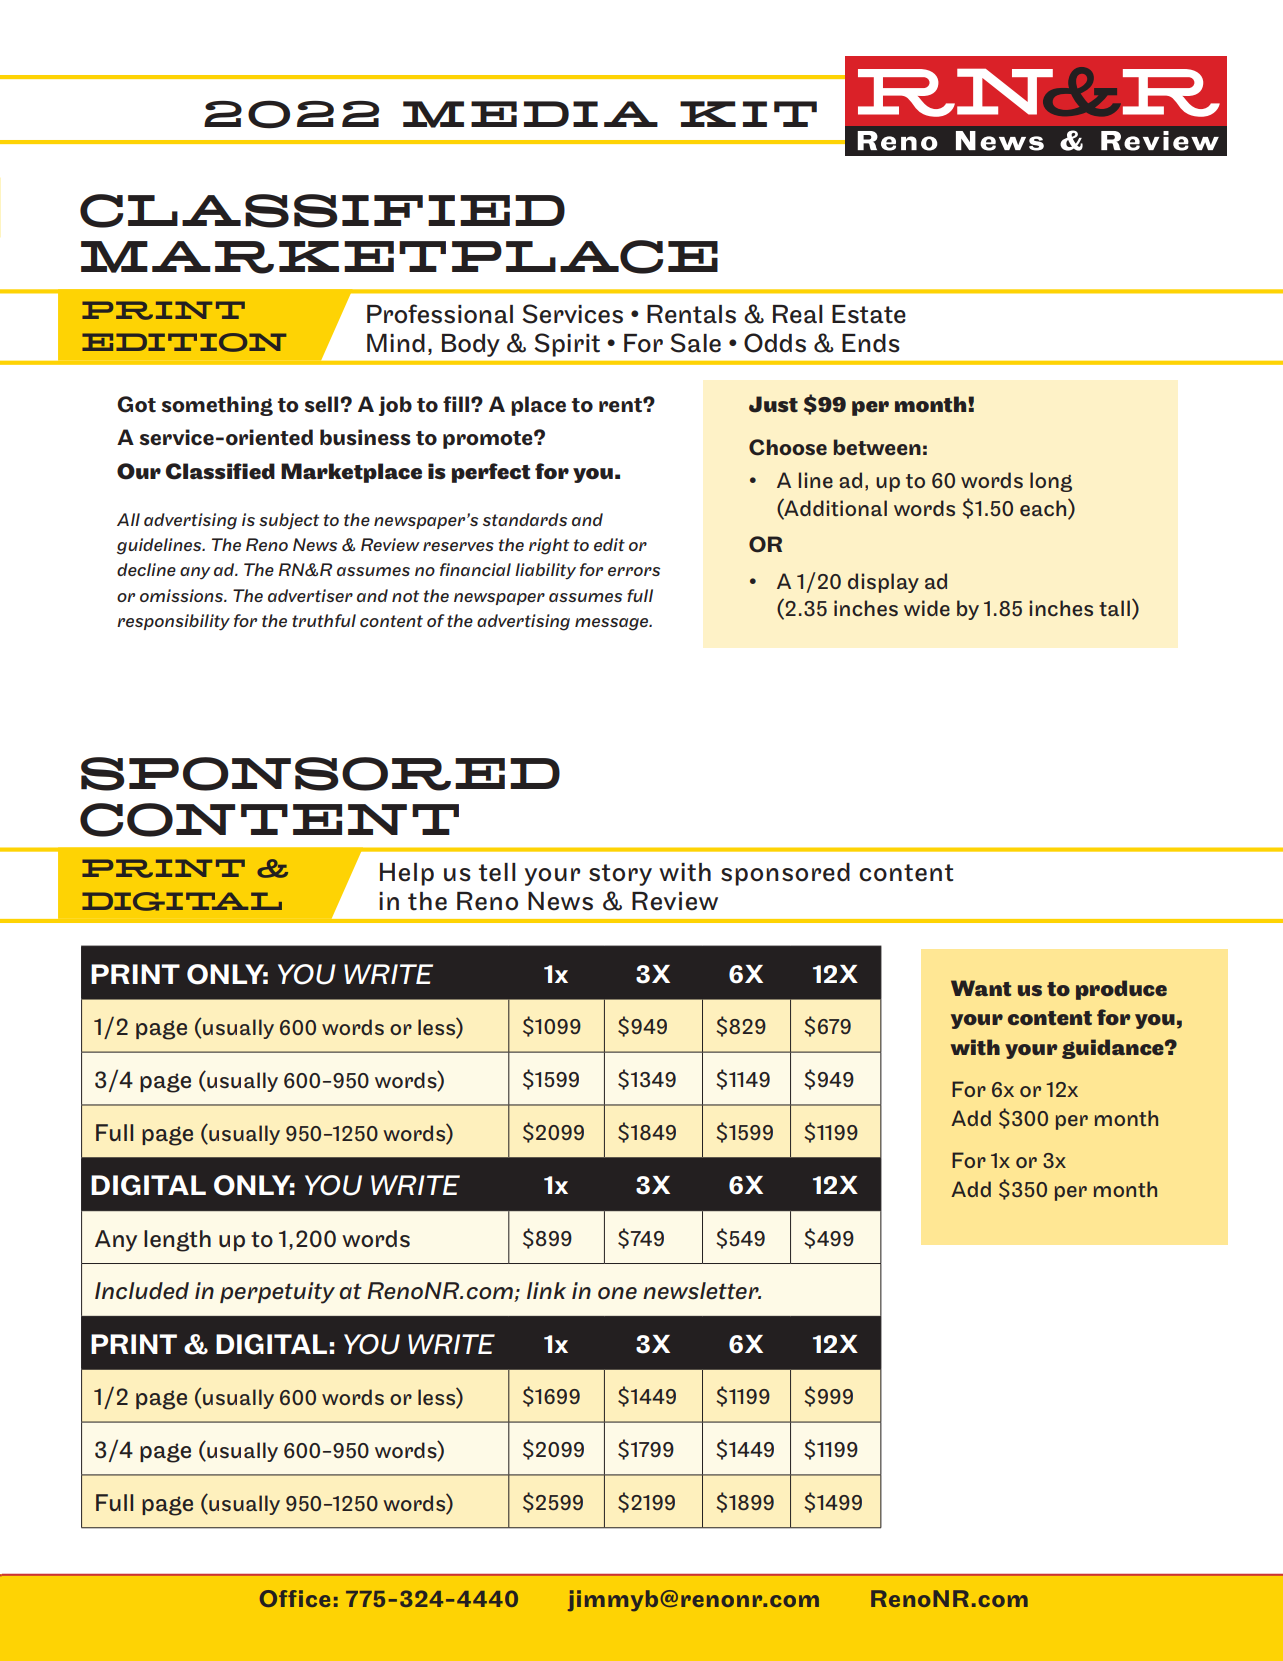  I want to click on Professional, so click(440, 314).
